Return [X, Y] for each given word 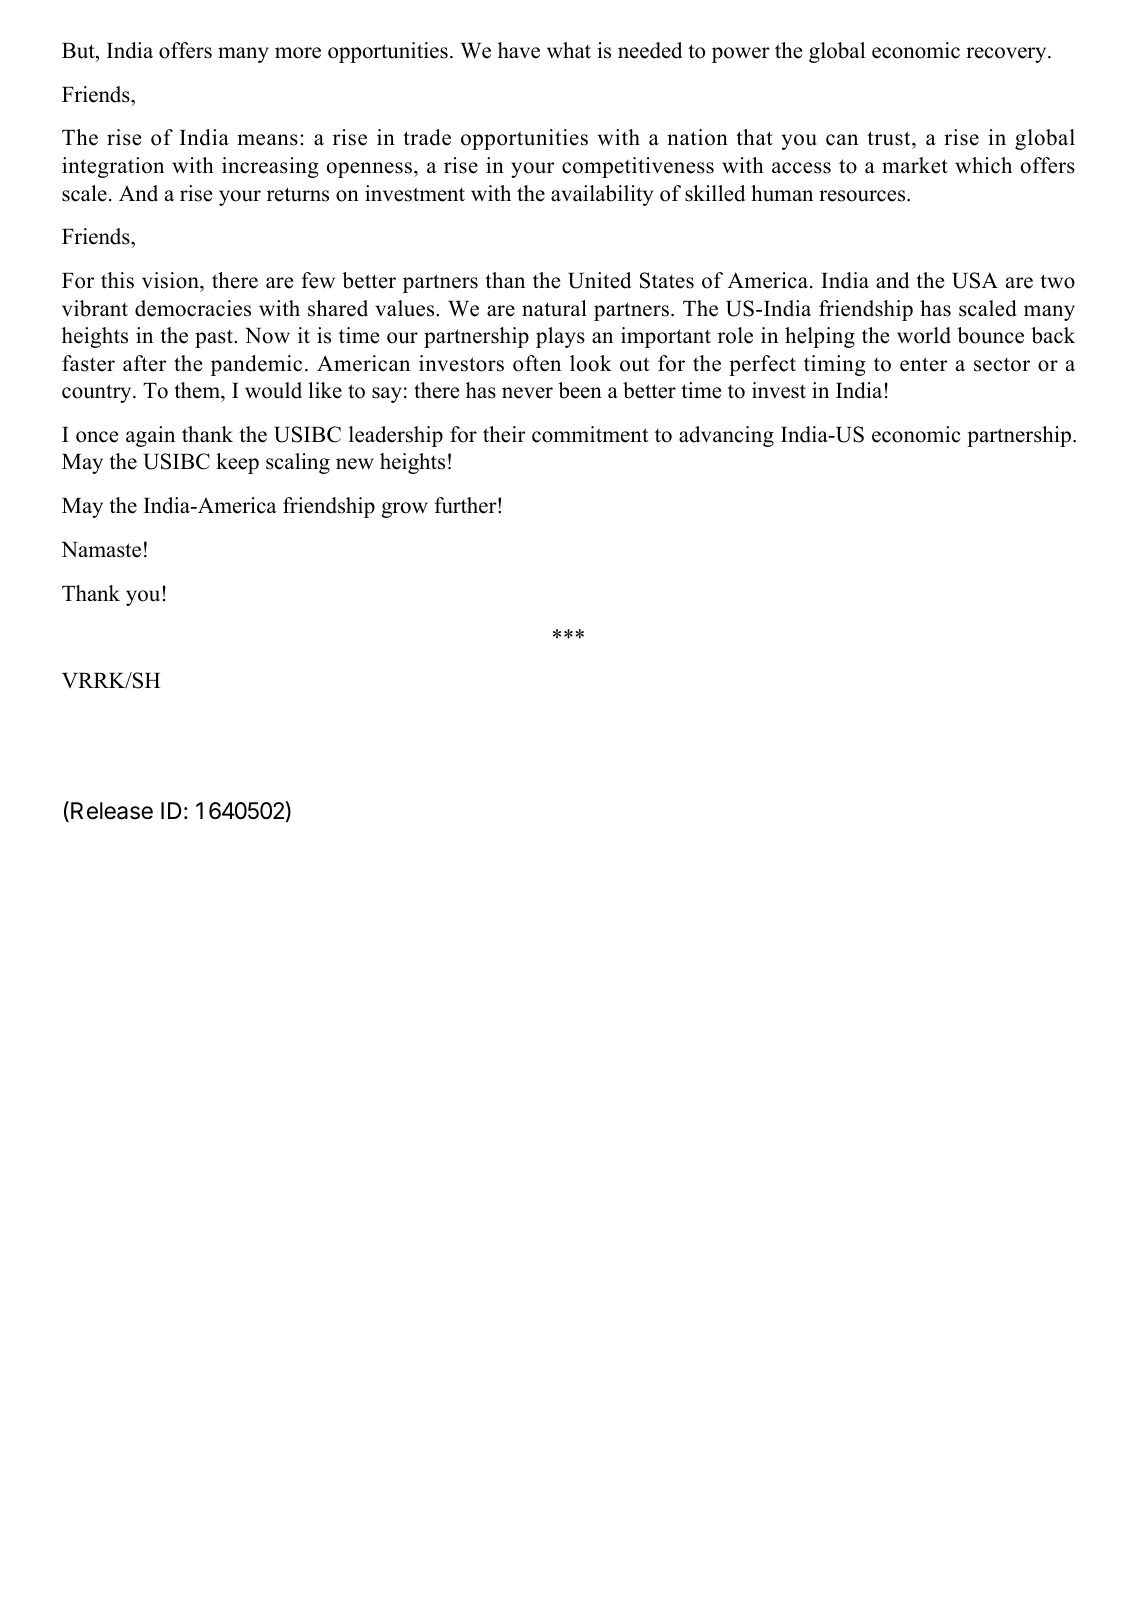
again [150, 436]
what [569, 50]
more [298, 53]
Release [112, 811]
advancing [726, 436]
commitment [590, 434]
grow [404, 510]
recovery [1007, 55]
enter [924, 364]
